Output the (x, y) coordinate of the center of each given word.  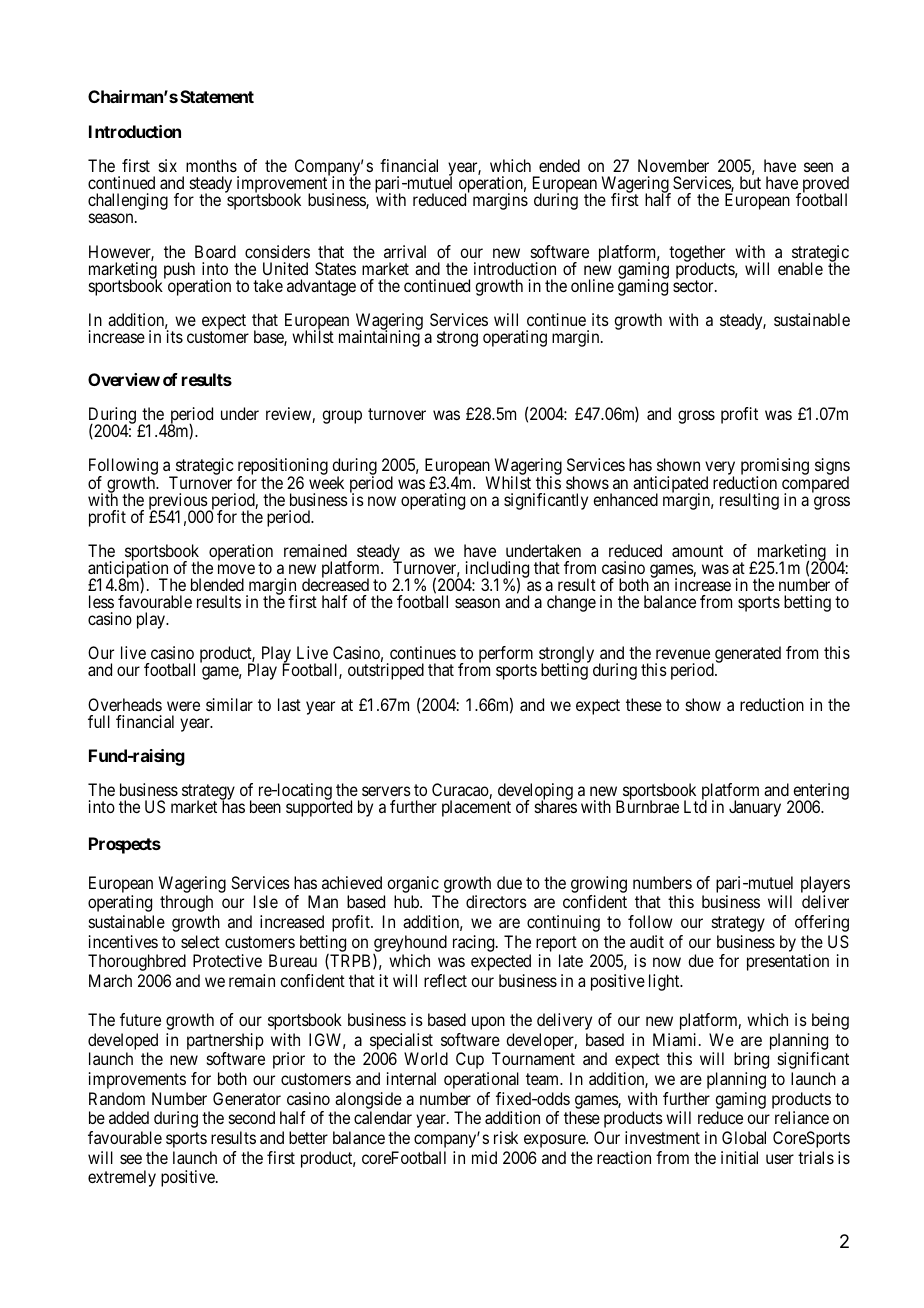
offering (822, 923)
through (186, 903)
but (750, 182)
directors (496, 901)
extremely (122, 1178)
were (183, 706)
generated (747, 656)
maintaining (380, 338)
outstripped (386, 671)
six (168, 165)
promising (775, 468)
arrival (405, 251)
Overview (124, 379)
